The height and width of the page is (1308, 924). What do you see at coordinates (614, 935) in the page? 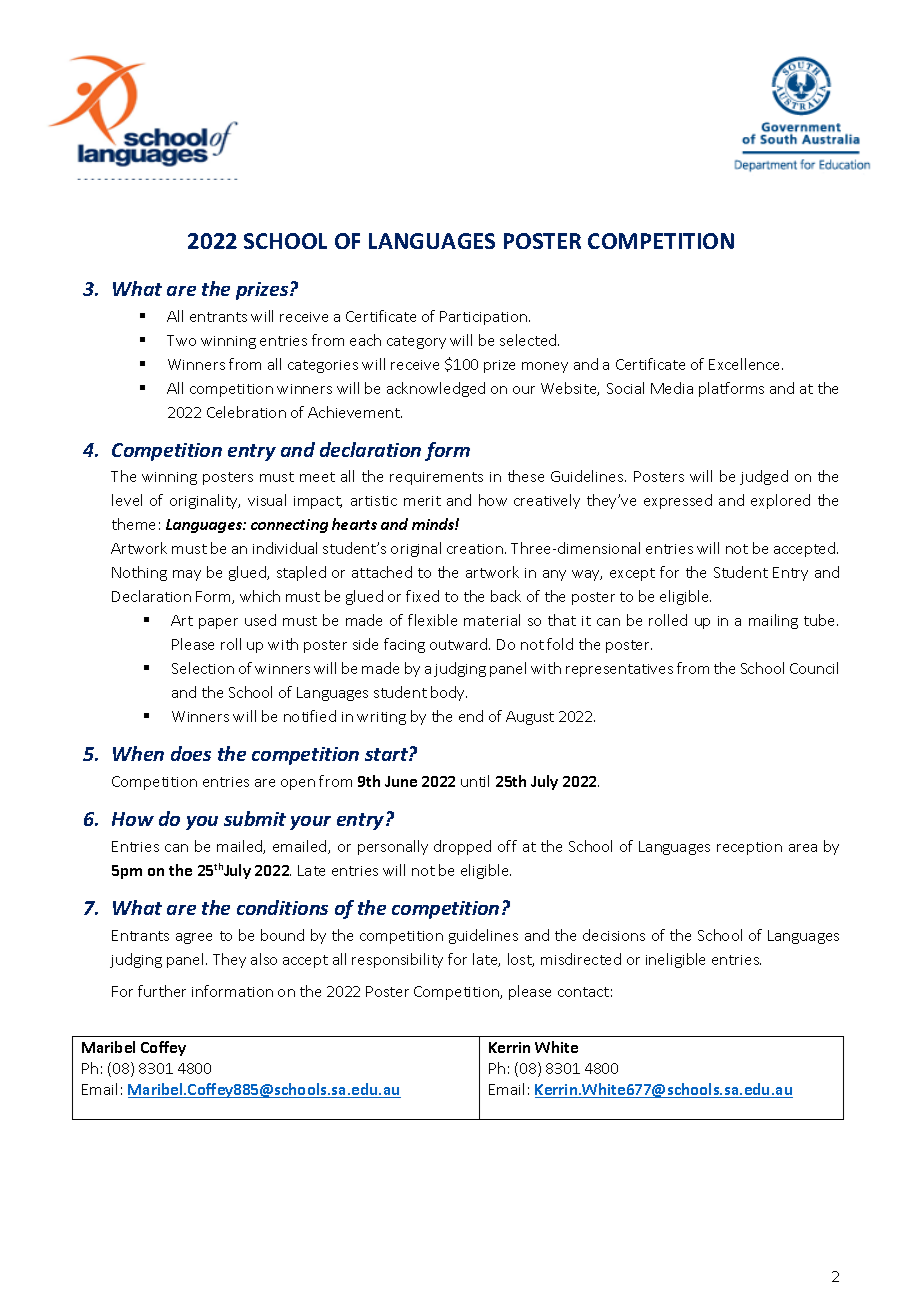
I see `decisions` at bounding box center [614, 935].
